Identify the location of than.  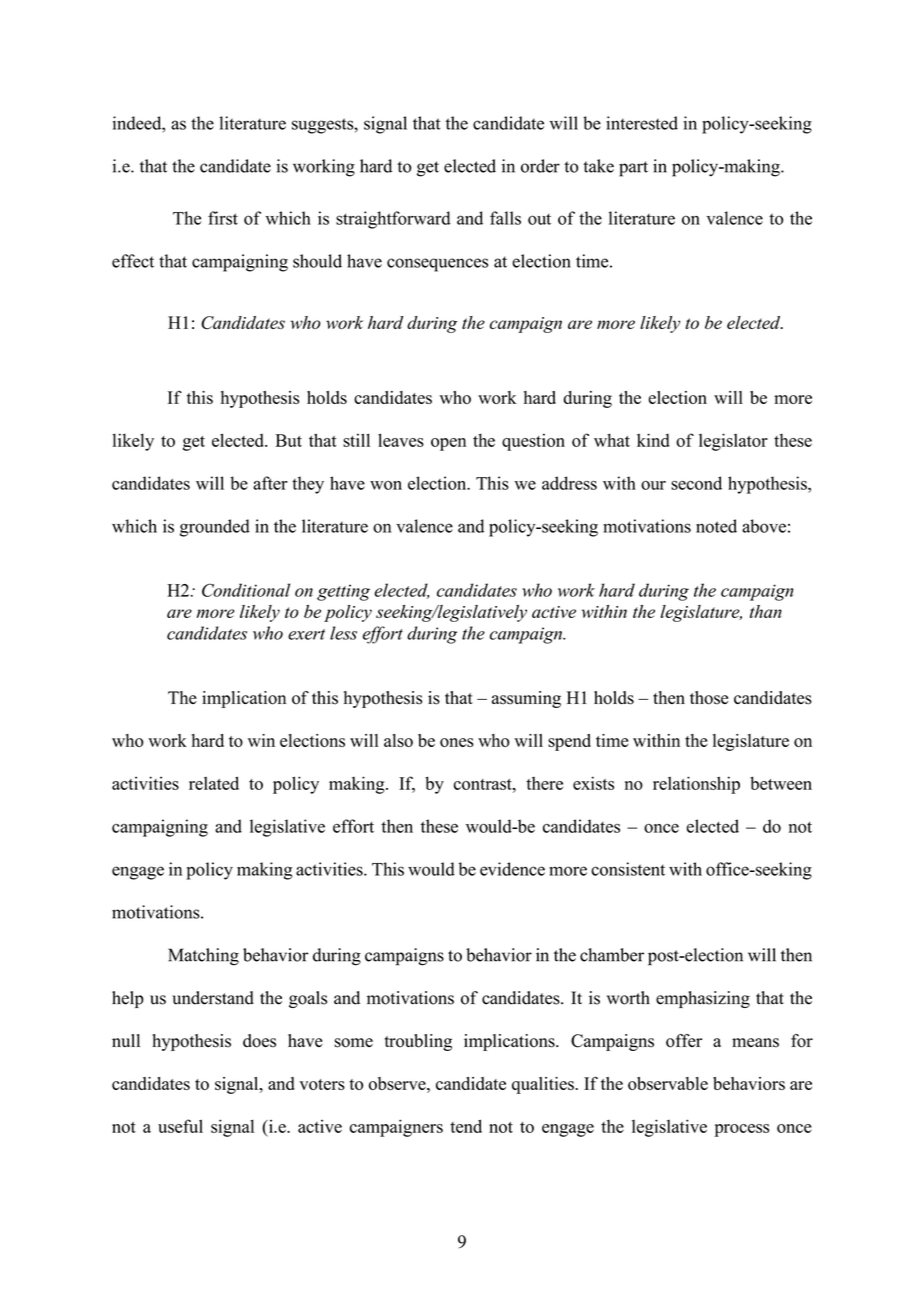
(766, 611).
